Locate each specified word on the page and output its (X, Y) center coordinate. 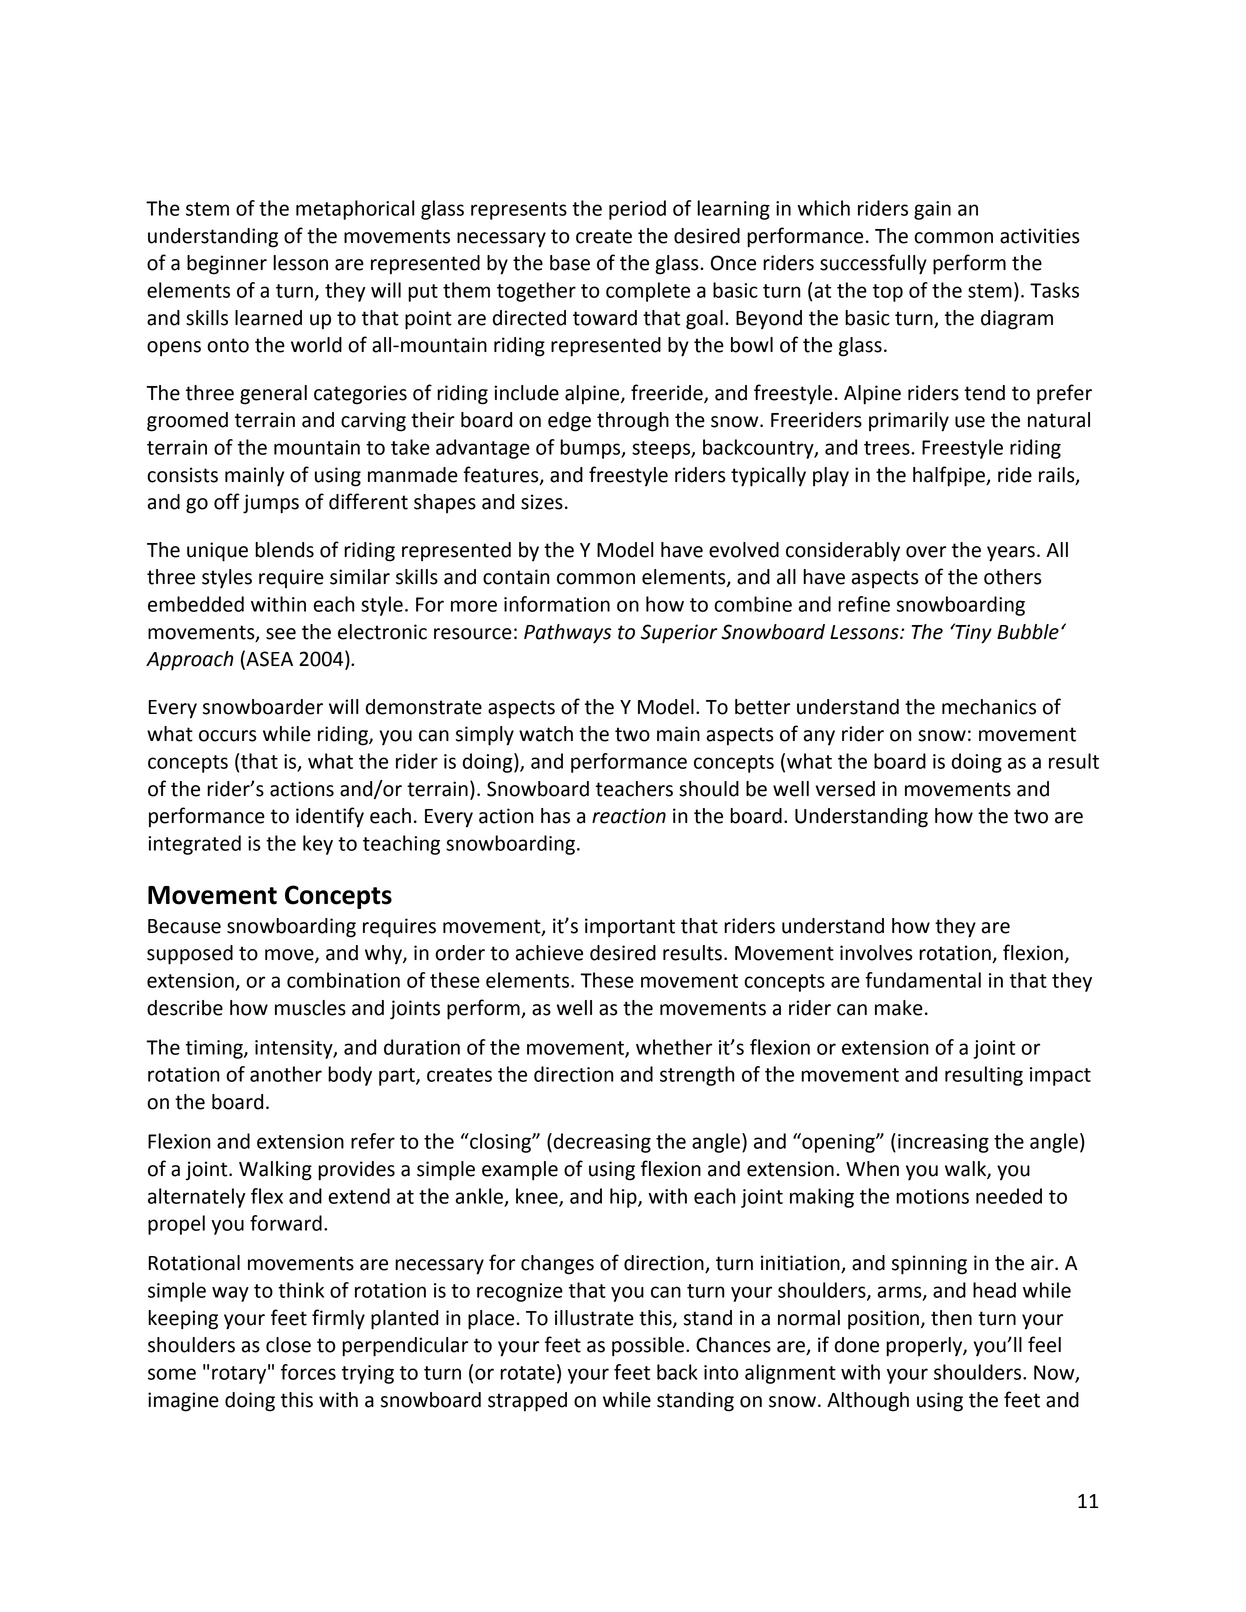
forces (308, 1372)
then (951, 1318)
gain (932, 210)
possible (648, 1347)
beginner (227, 265)
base (570, 263)
